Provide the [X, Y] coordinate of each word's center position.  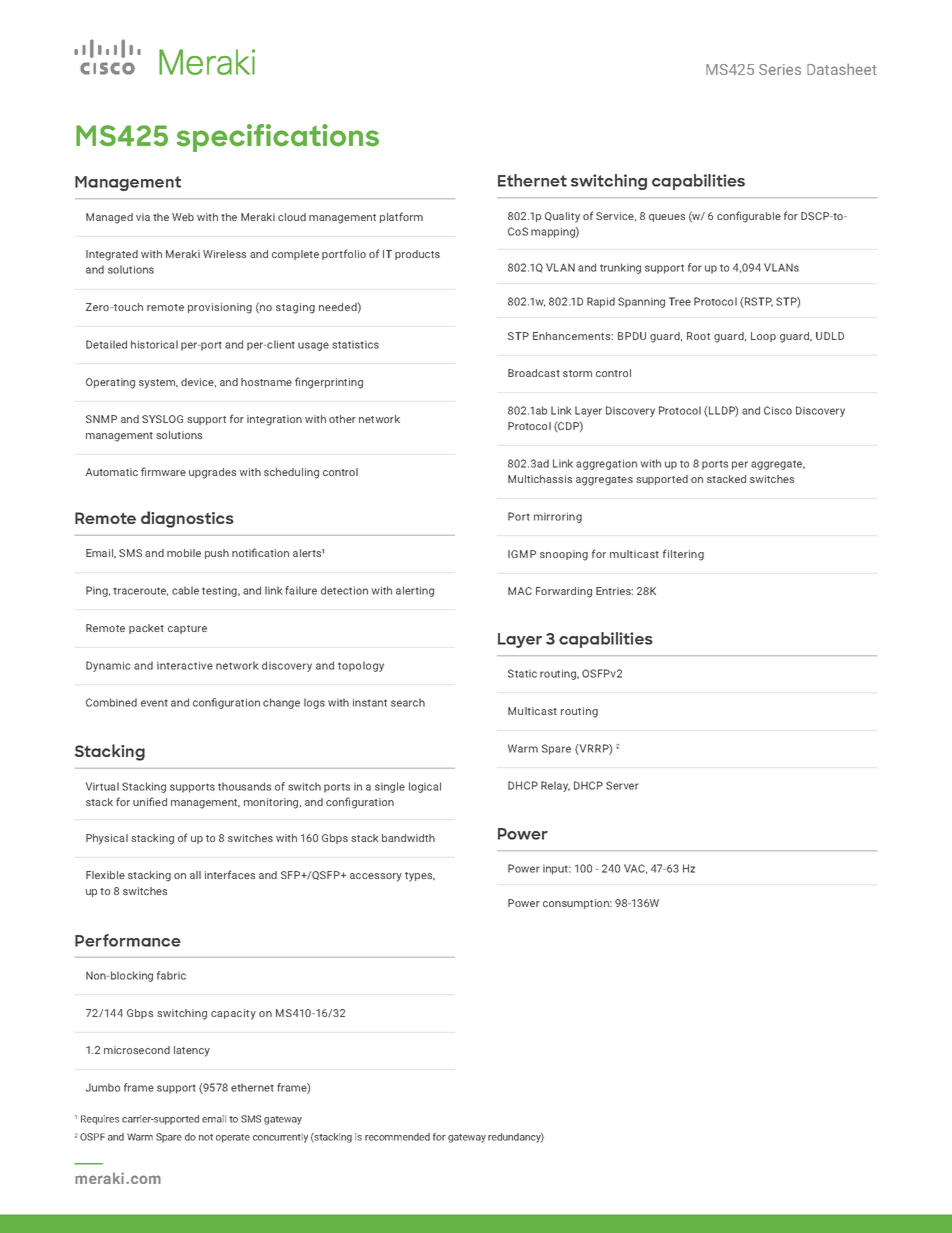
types [420, 877]
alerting [415, 591]
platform [401, 217]
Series [780, 69]
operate [233, 1138]
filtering [683, 555]
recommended [397, 1137]
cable [185, 590]
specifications [278, 138]
